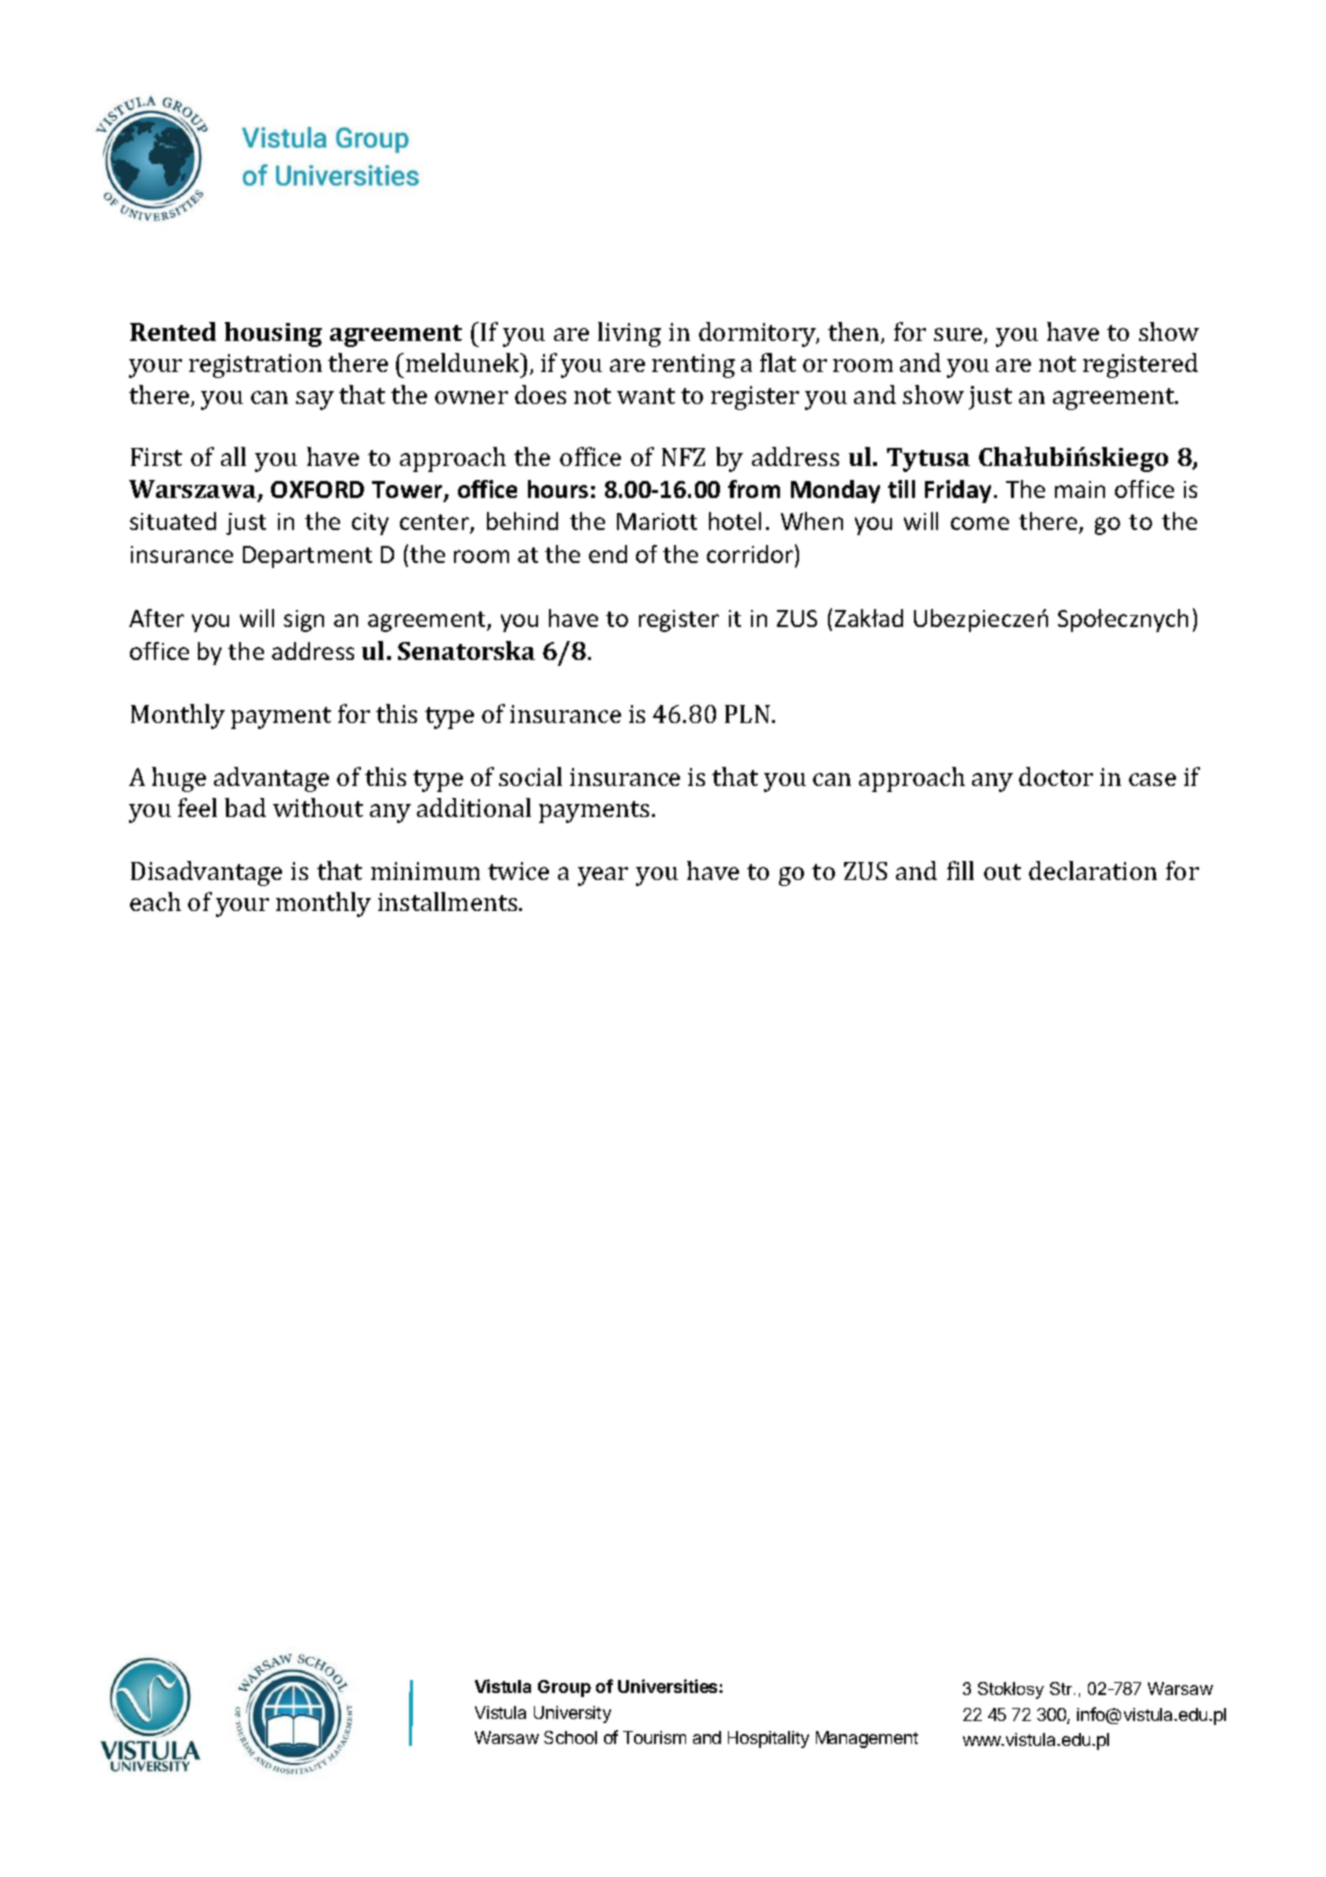 The width and height of the screenshot is (1326, 1877). Describe the element at coordinates (255, 366) in the screenshot. I see `registration` at that location.
